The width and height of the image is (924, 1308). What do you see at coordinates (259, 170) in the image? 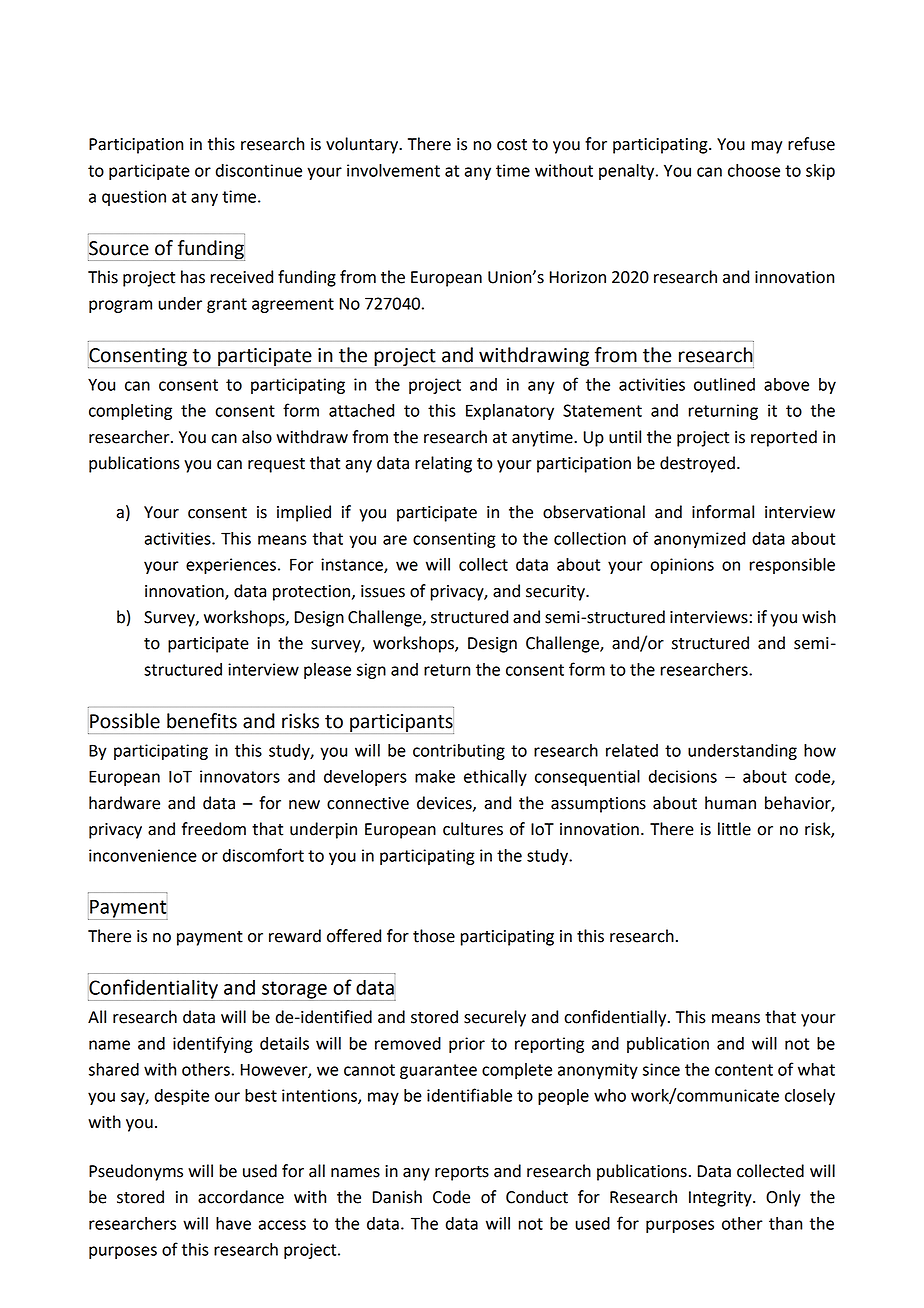
I see `discontinue` at bounding box center [259, 170].
